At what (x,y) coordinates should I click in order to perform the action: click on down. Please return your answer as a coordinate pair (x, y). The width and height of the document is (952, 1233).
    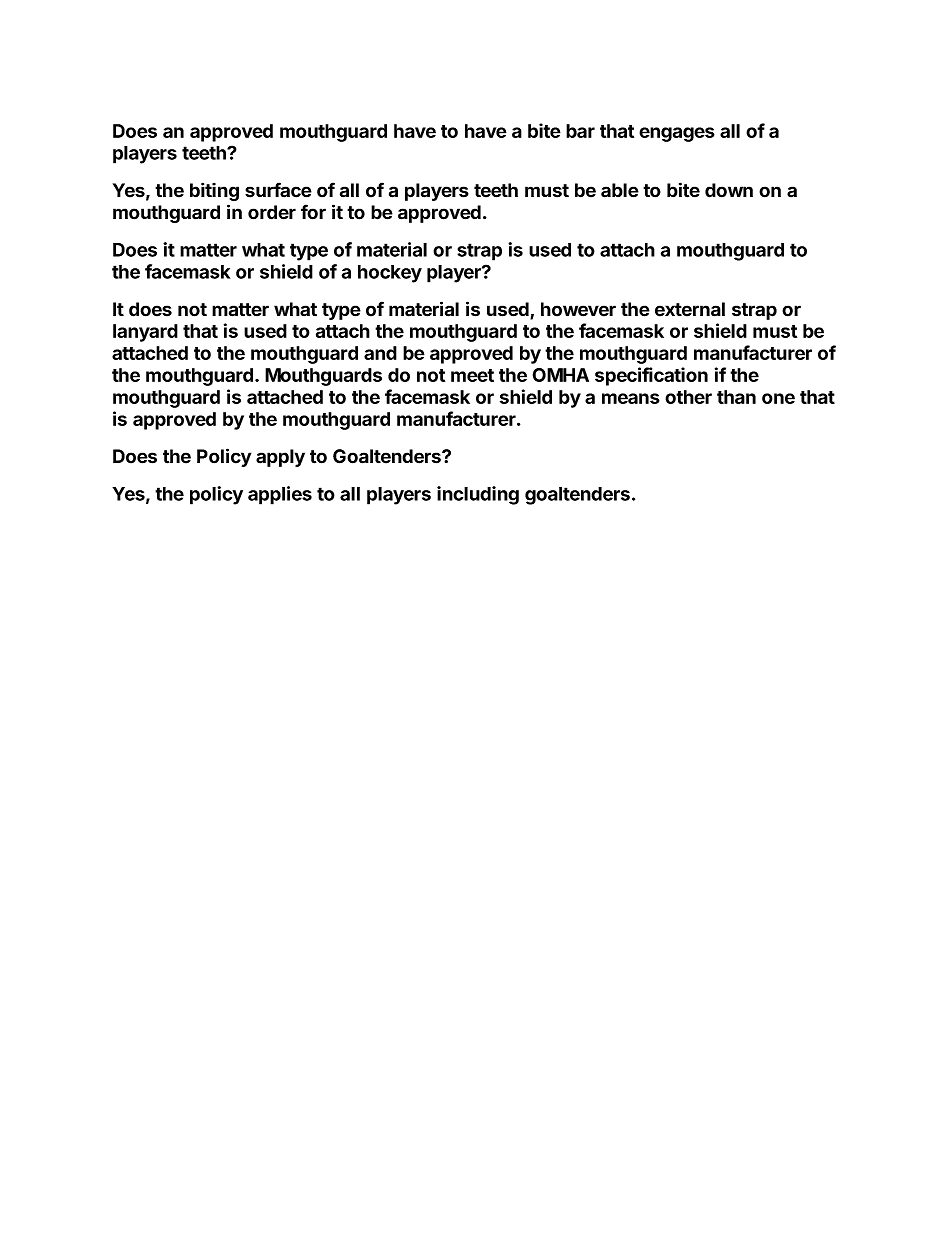
    Looking at the image, I should click on (729, 190).
